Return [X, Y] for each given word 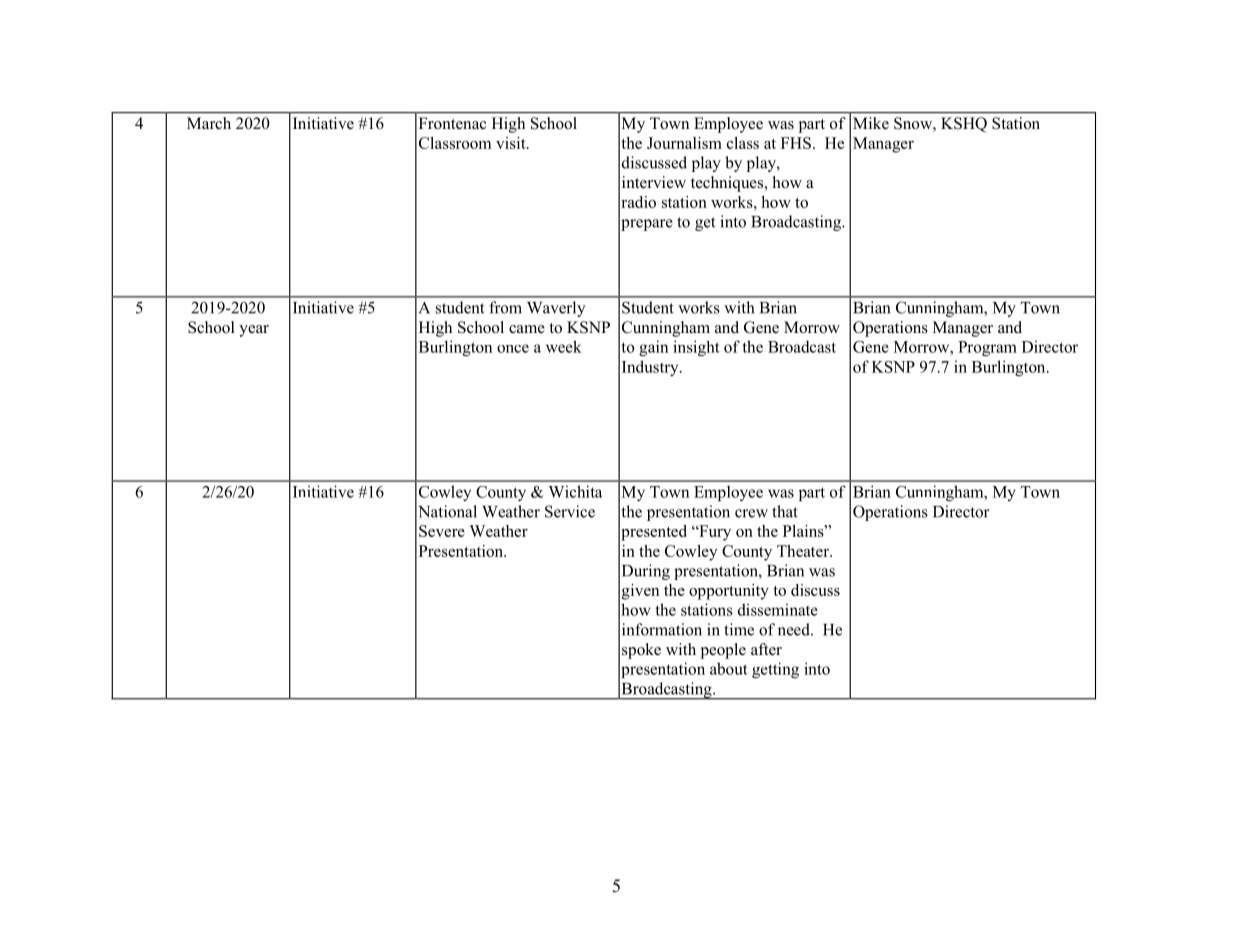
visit [512, 143]
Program [987, 348]
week [564, 346]
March [209, 123]
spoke [641, 651]
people [723, 651]
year [254, 331]
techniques [728, 184]
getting [775, 670]
